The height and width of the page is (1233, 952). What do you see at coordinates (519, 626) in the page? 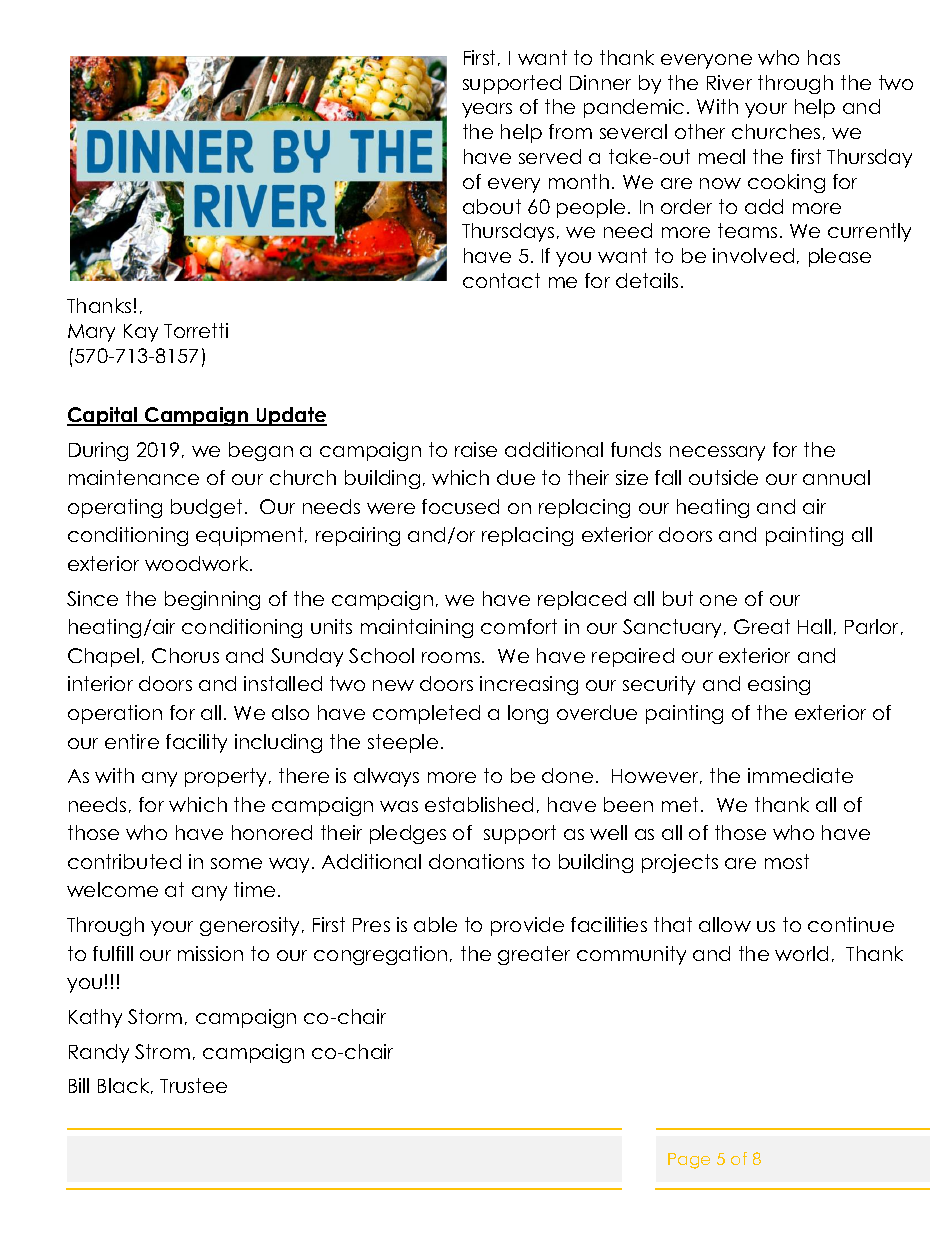
I see `comfort` at bounding box center [519, 626].
